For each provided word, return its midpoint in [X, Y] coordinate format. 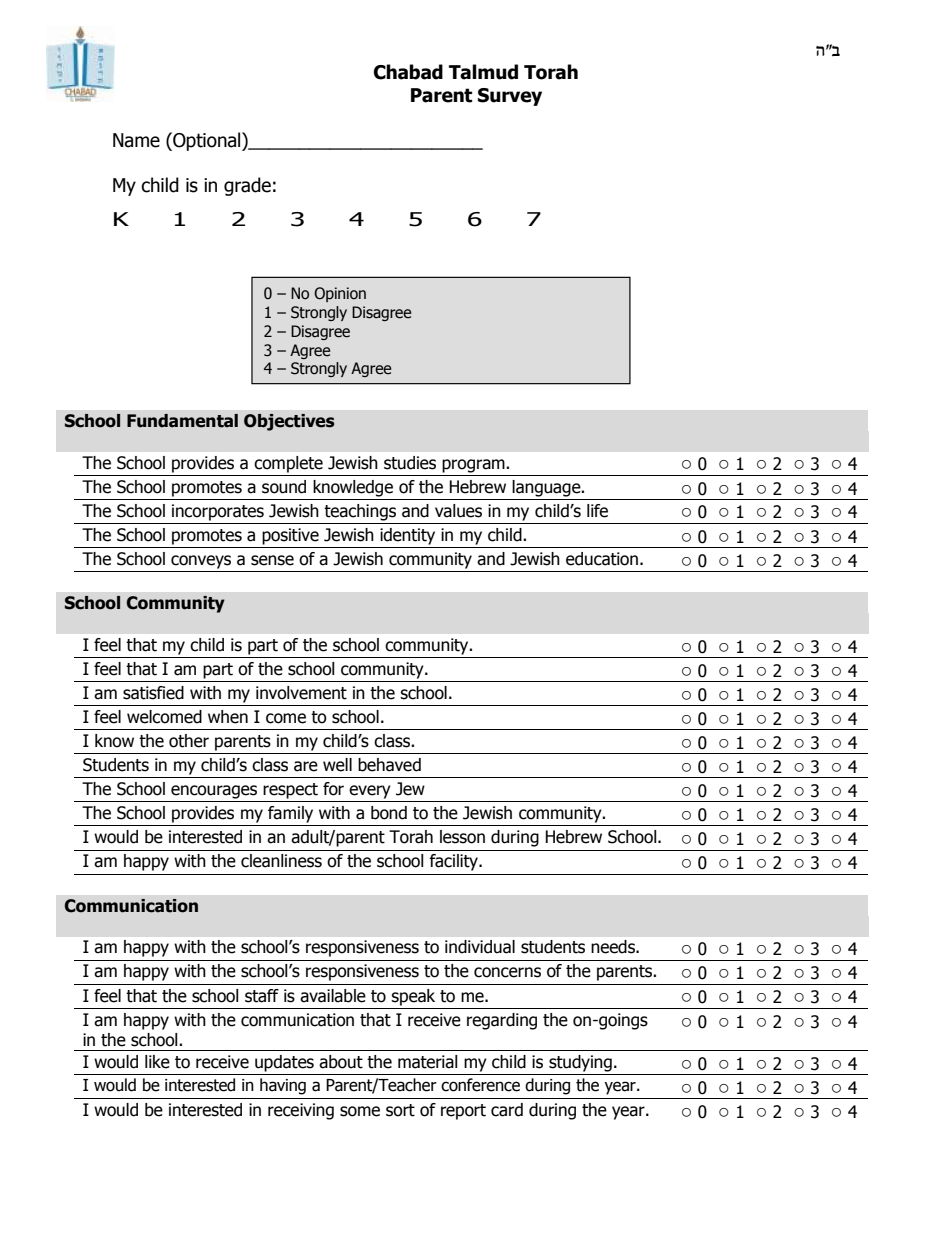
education [602, 559]
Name [136, 140]
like [157, 1062]
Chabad [408, 72]
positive [290, 536]
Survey [510, 97]
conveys [201, 562]
